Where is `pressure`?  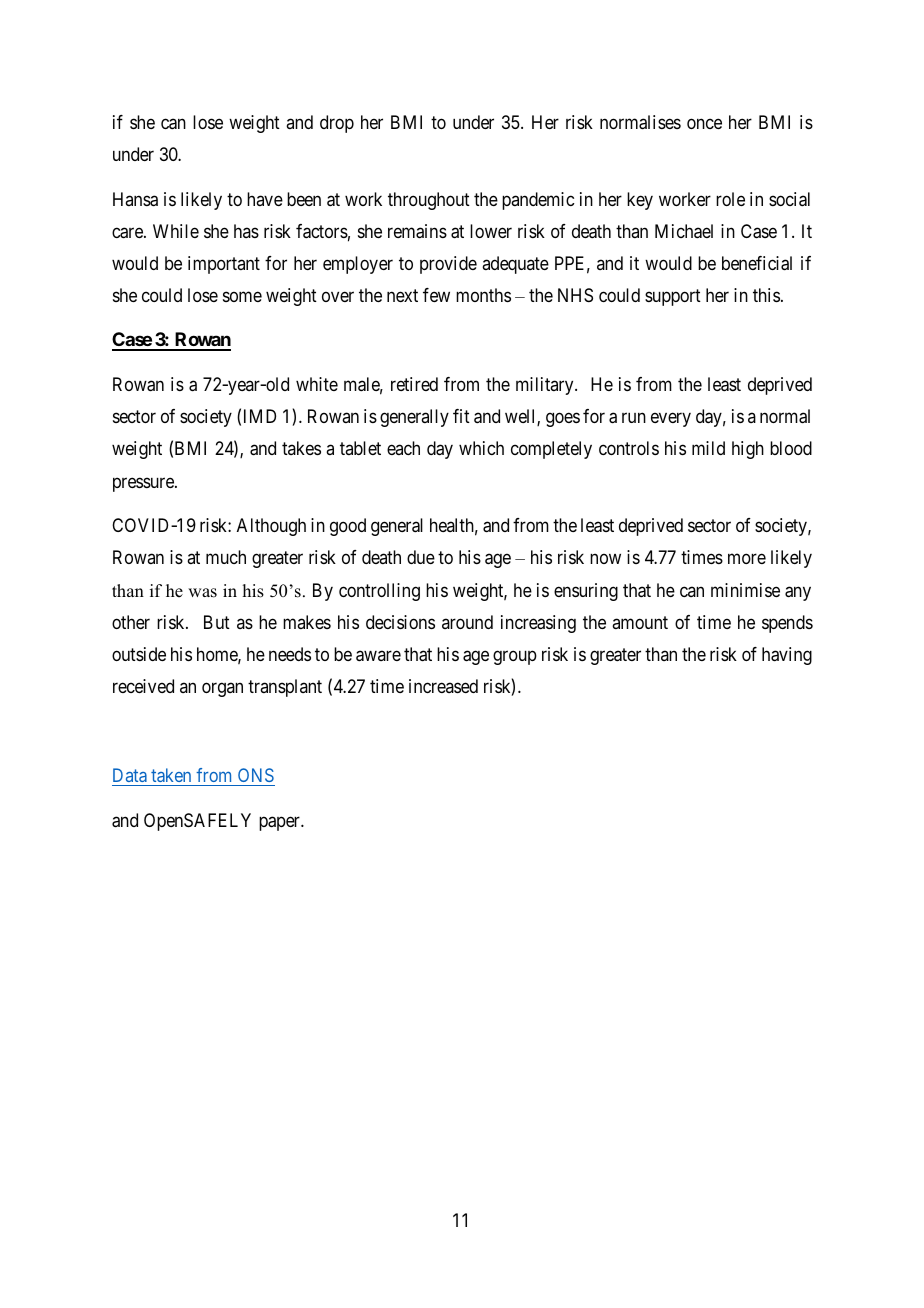
pressure is located at coordinates (144, 484).
